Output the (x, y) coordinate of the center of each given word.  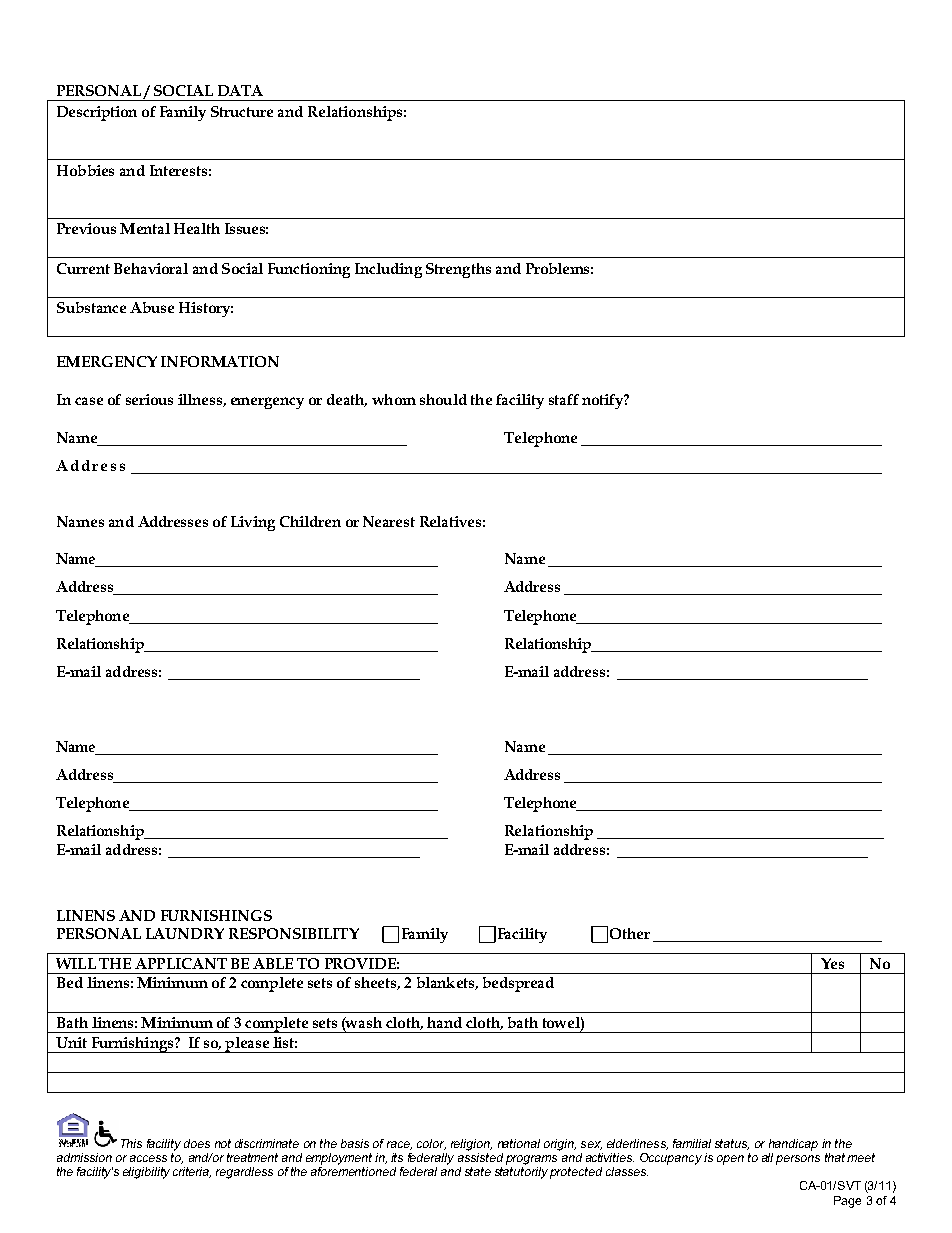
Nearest (389, 521)
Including (388, 270)
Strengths (458, 270)
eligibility (146, 1173)
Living (253, 523)
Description (97, 113)
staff (564, 399)
